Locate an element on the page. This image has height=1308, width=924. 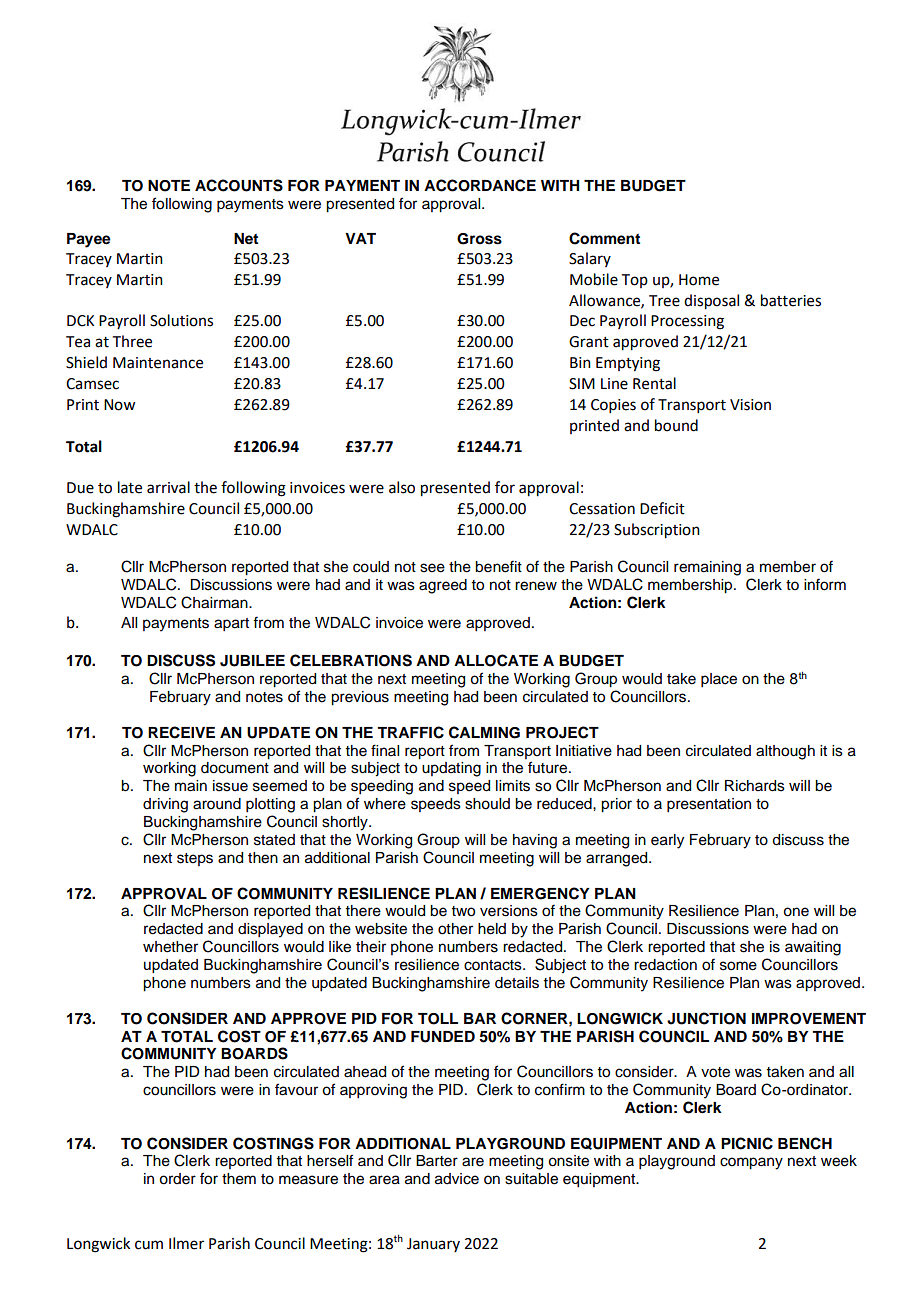
some is located at coordinates (738, 966).
